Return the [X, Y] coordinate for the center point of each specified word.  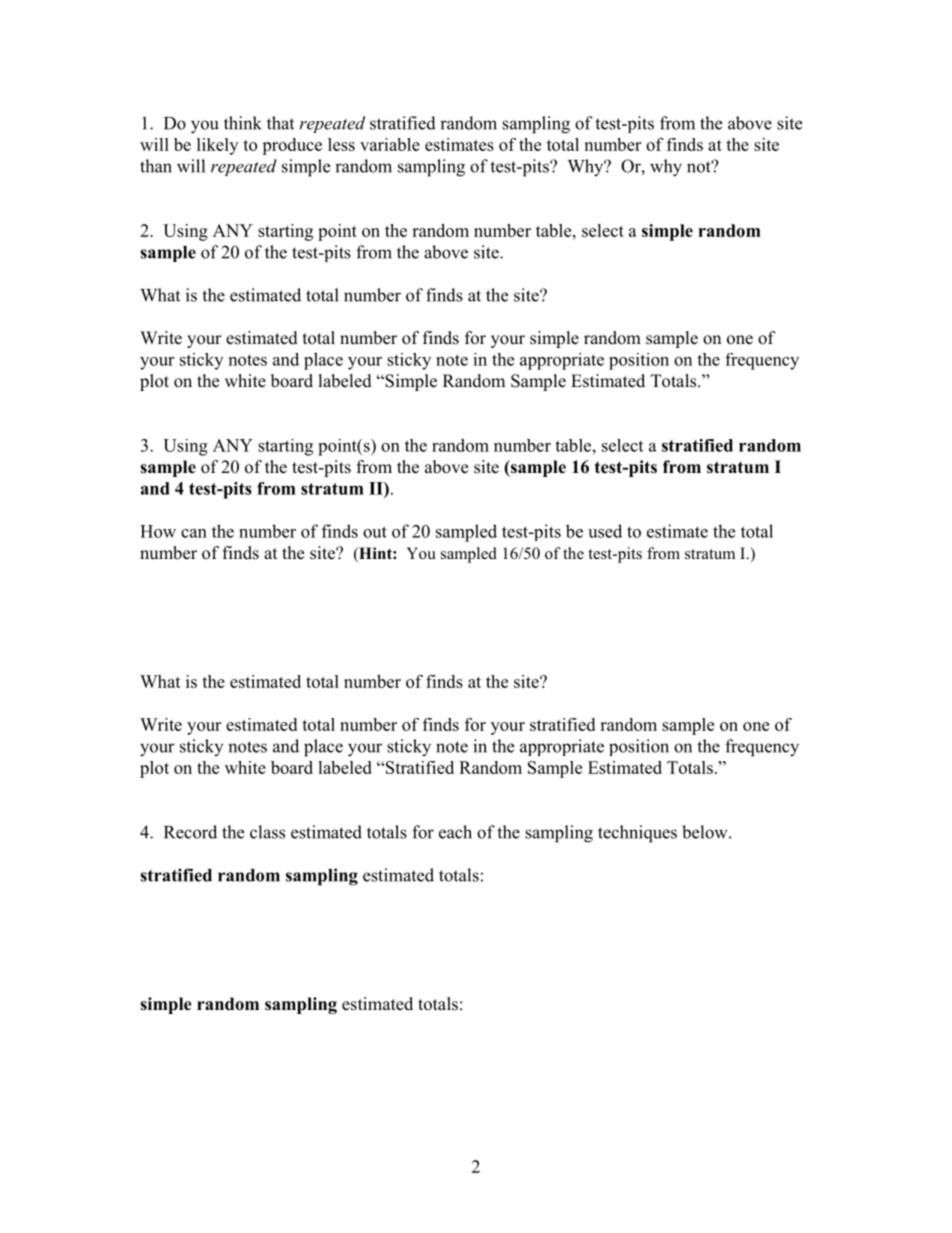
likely [217, 146]
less [341, 144]
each [455, 832]
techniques [637, 834]
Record [190, 832]
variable [390, 144]
